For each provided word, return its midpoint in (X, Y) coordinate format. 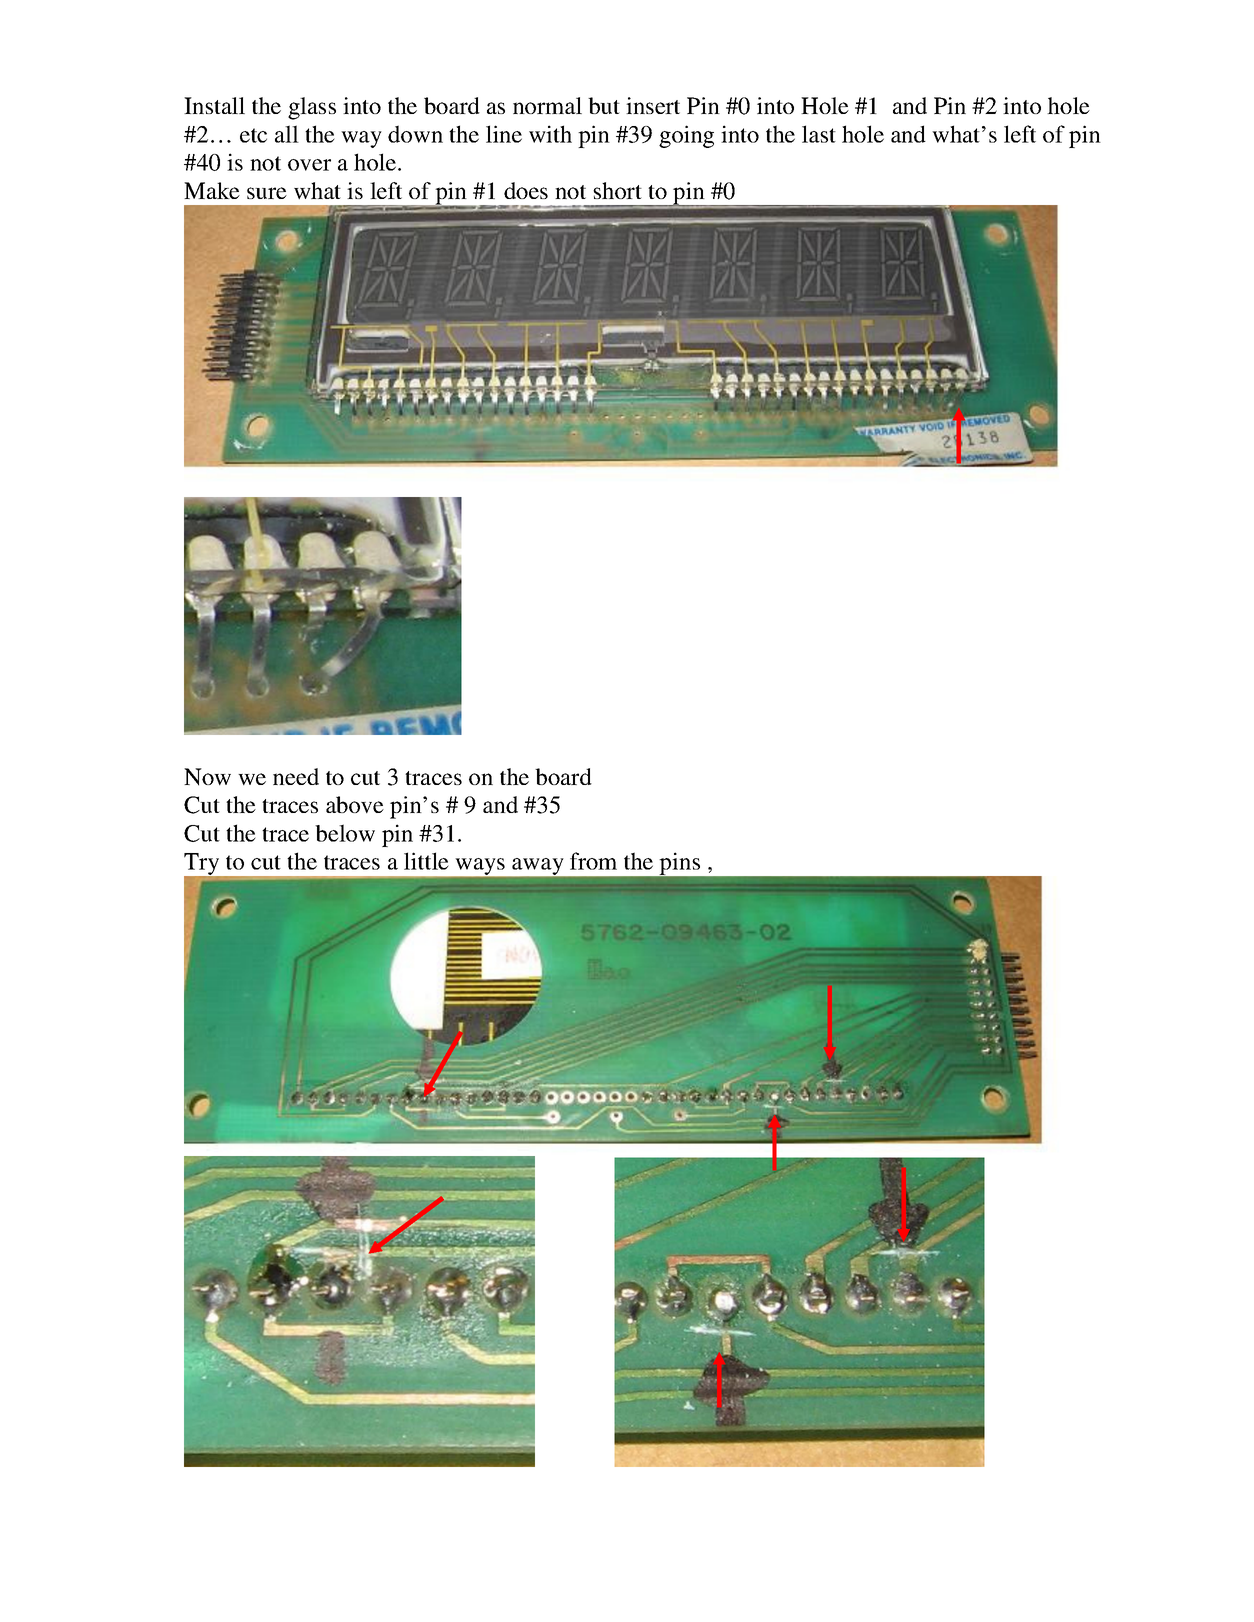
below (345, 833)
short (617, 190)
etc (253, 135)
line (504, 134)
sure (267, 193)
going (686, 136)
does (526, 190)
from (593, 861)
